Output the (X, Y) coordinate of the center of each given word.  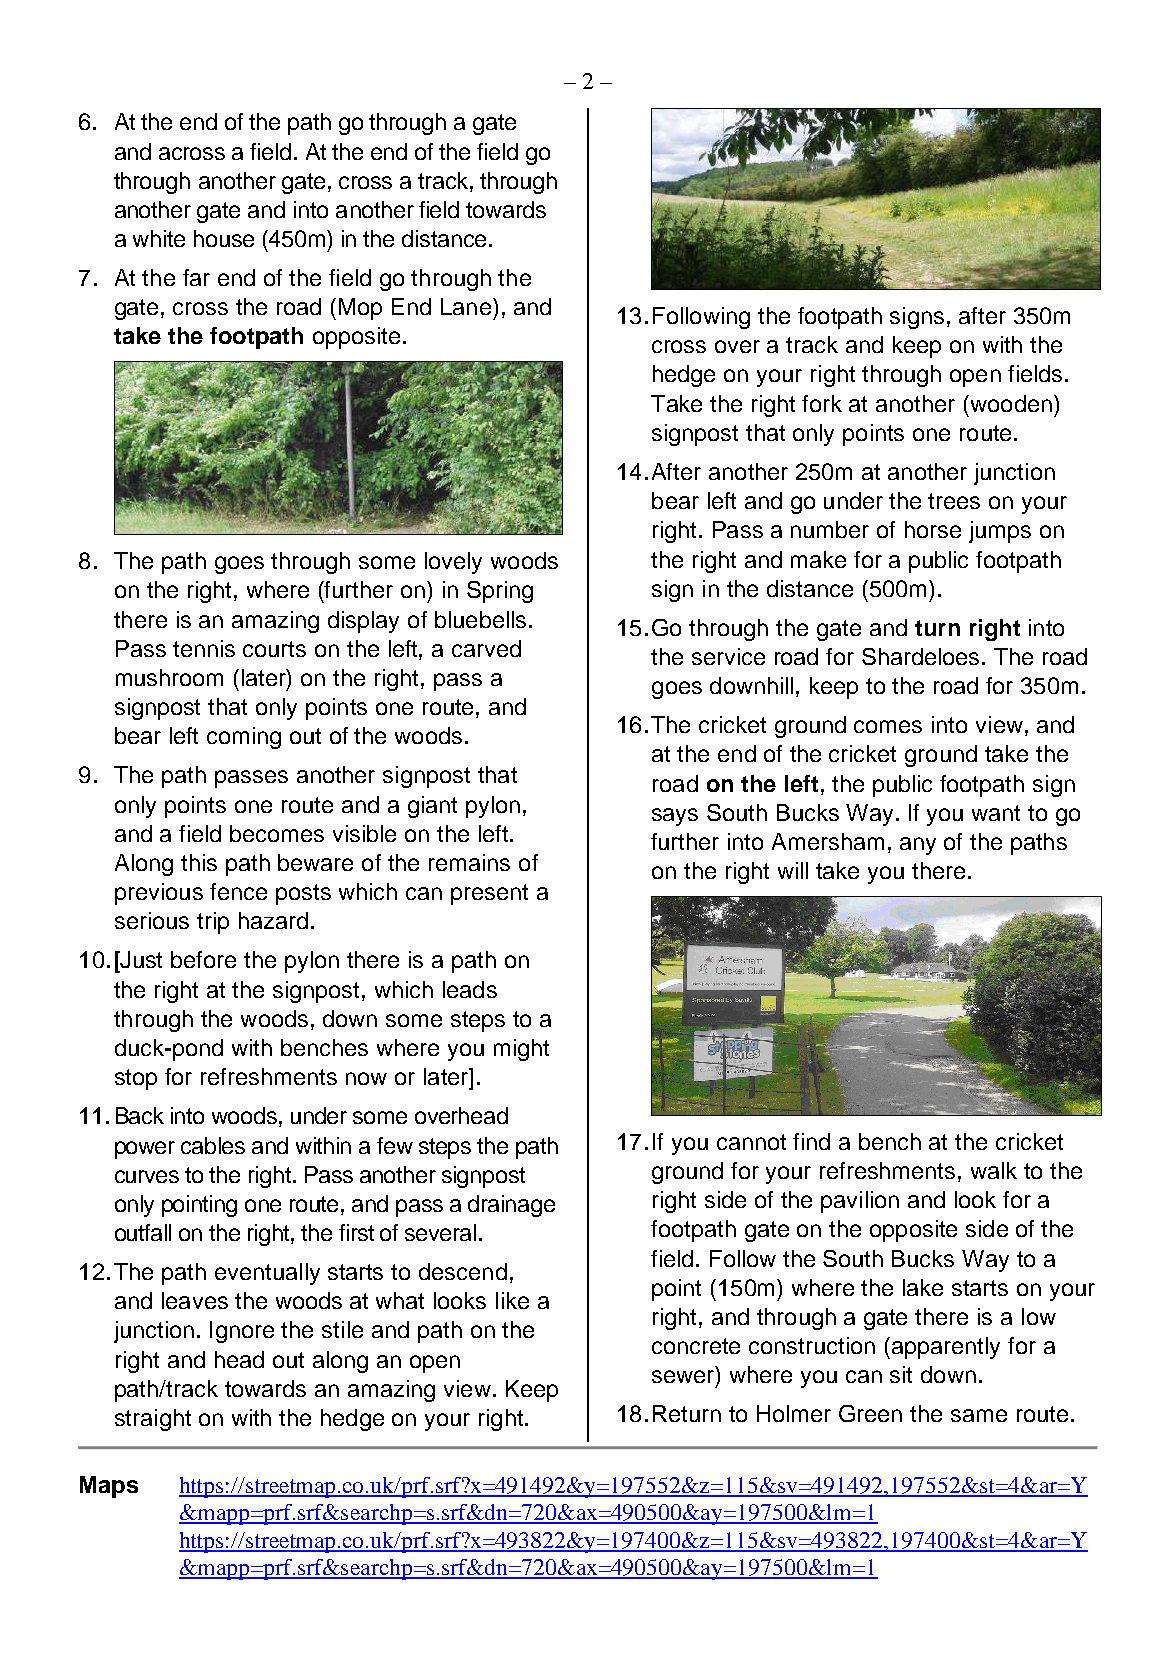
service (728, 656)
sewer (684, 1377)
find (811, 1141)
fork (822, 403)
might (521, 1050)
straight (153, 1420)
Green (870, 1413)
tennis (204, 648)
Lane (466, 306)
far (196, 277)
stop (136, 1079)
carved (486, 648)
